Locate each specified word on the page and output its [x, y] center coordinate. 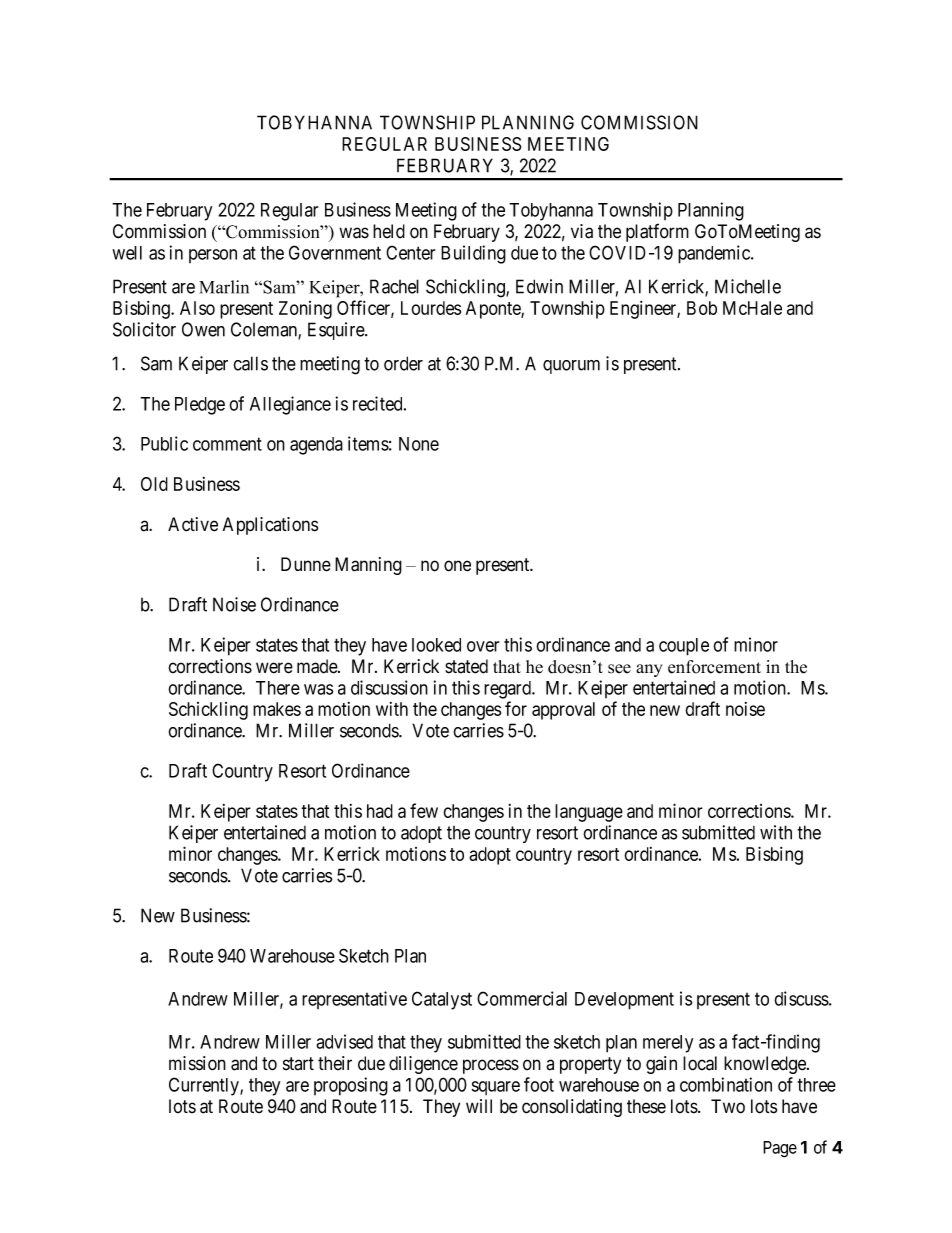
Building [473, 254]
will [479, 1106]
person [213, 256]
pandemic [715, 254]
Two [728, 1106]
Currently [205, 1086]
